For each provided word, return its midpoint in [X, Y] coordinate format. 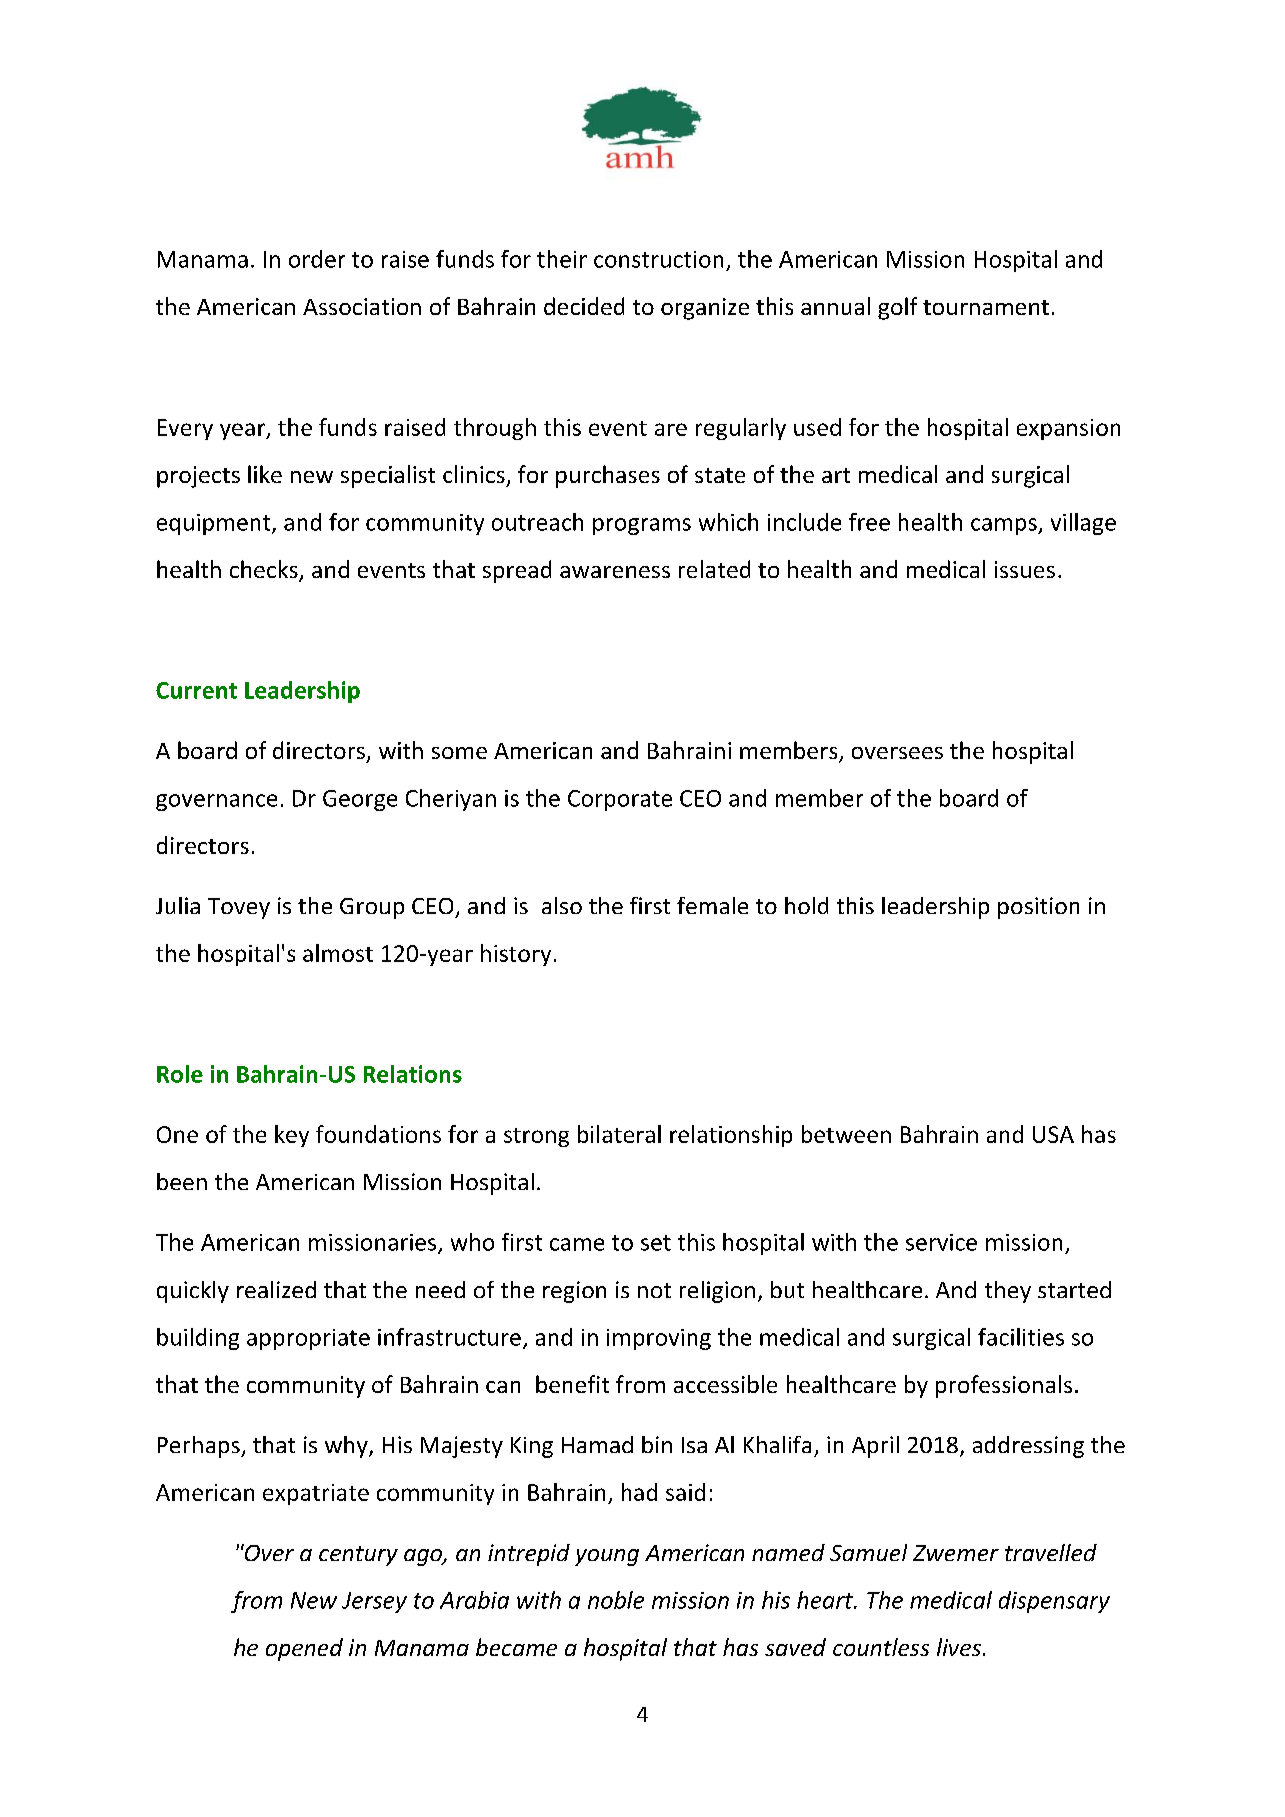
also [562, 905]
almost [338, 953]
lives [960, 1647]
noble [616, 1600]
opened [304, 1649]
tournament [986, 307]
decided [584, 306]
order [317, 259]
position [1038, 908]
